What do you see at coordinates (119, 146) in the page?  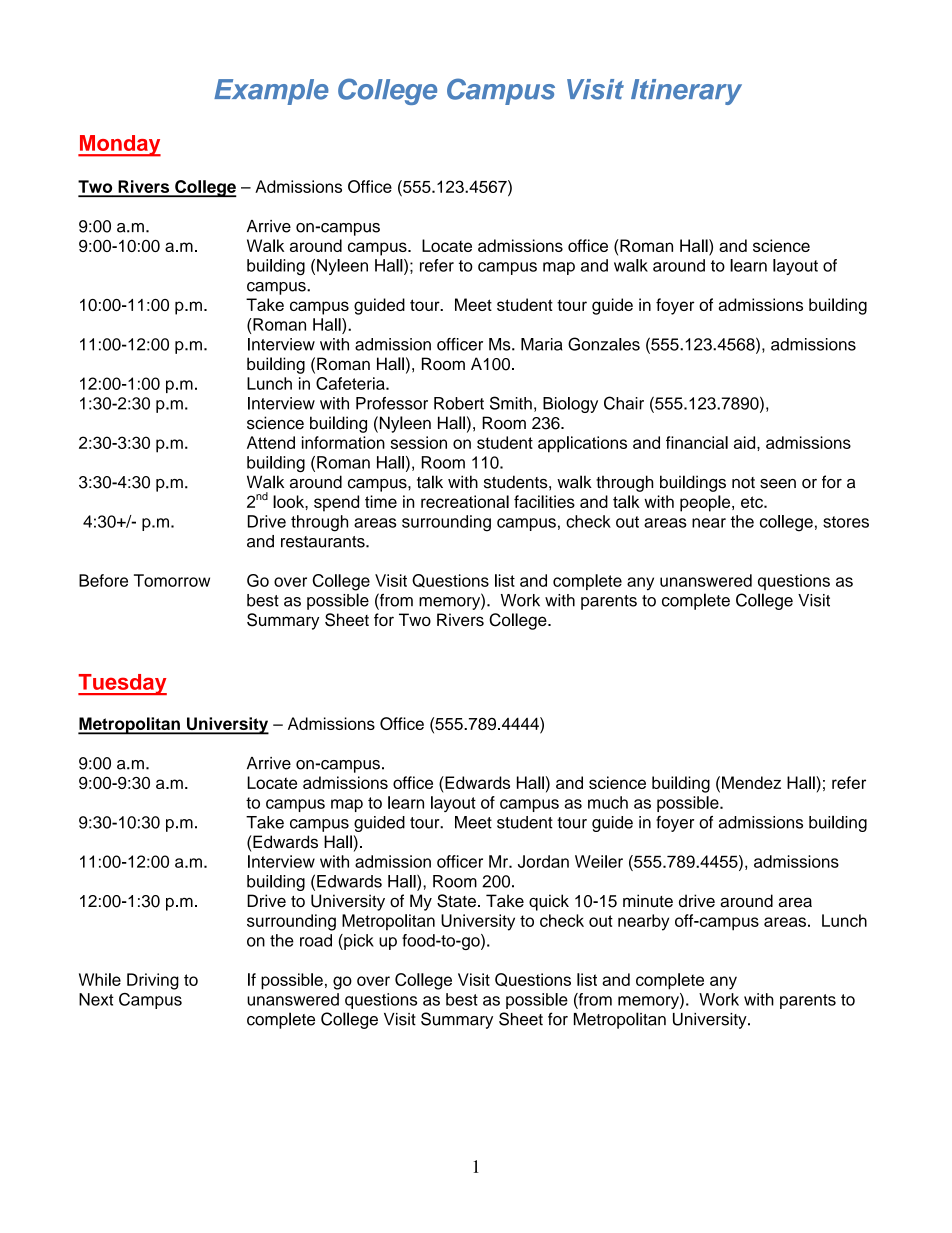 I see `Monday` at bounding box center [119, 146].
